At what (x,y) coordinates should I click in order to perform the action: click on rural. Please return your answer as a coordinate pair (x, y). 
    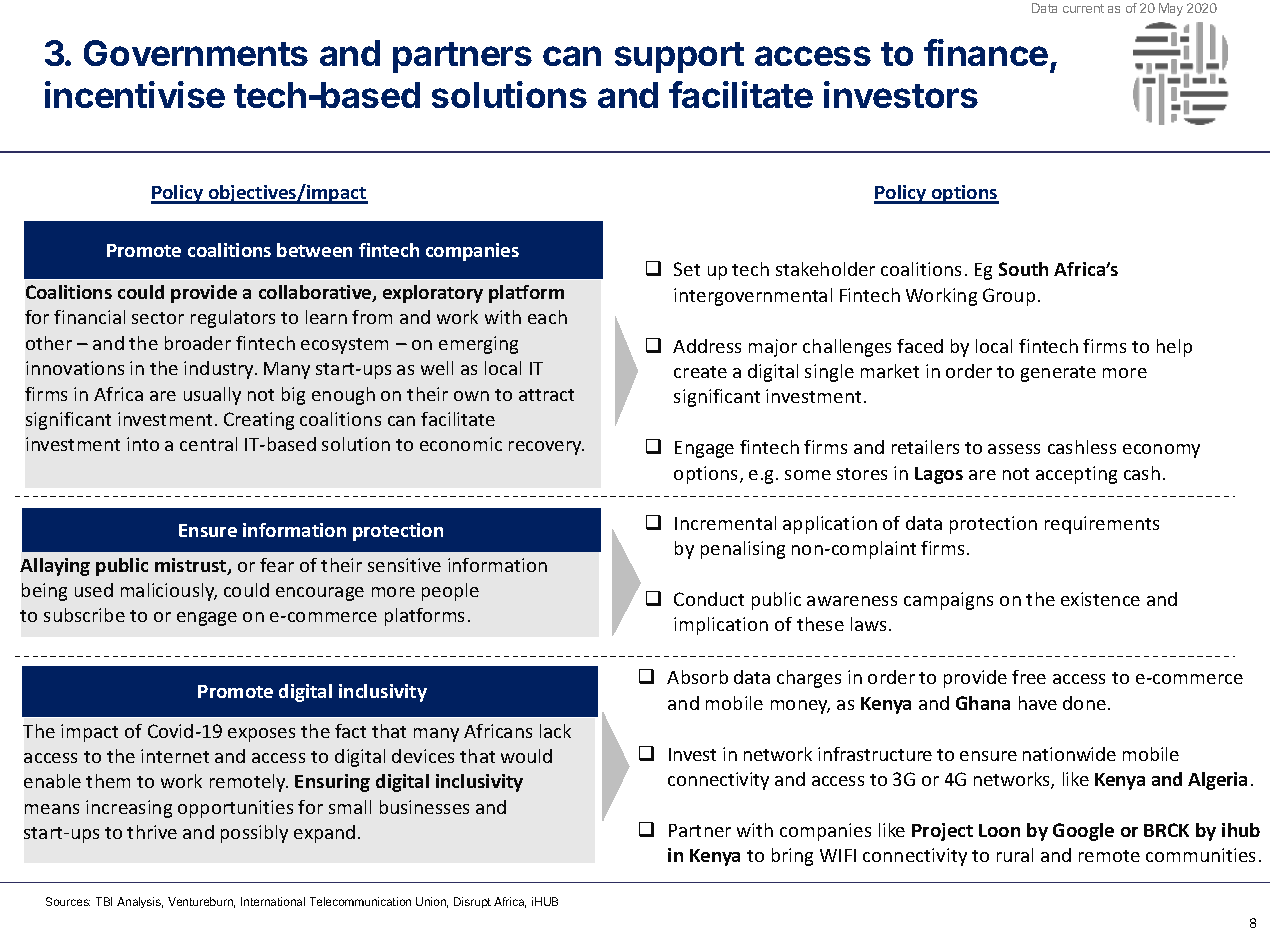
    Looking at the image, I should click on (1015, 855).
